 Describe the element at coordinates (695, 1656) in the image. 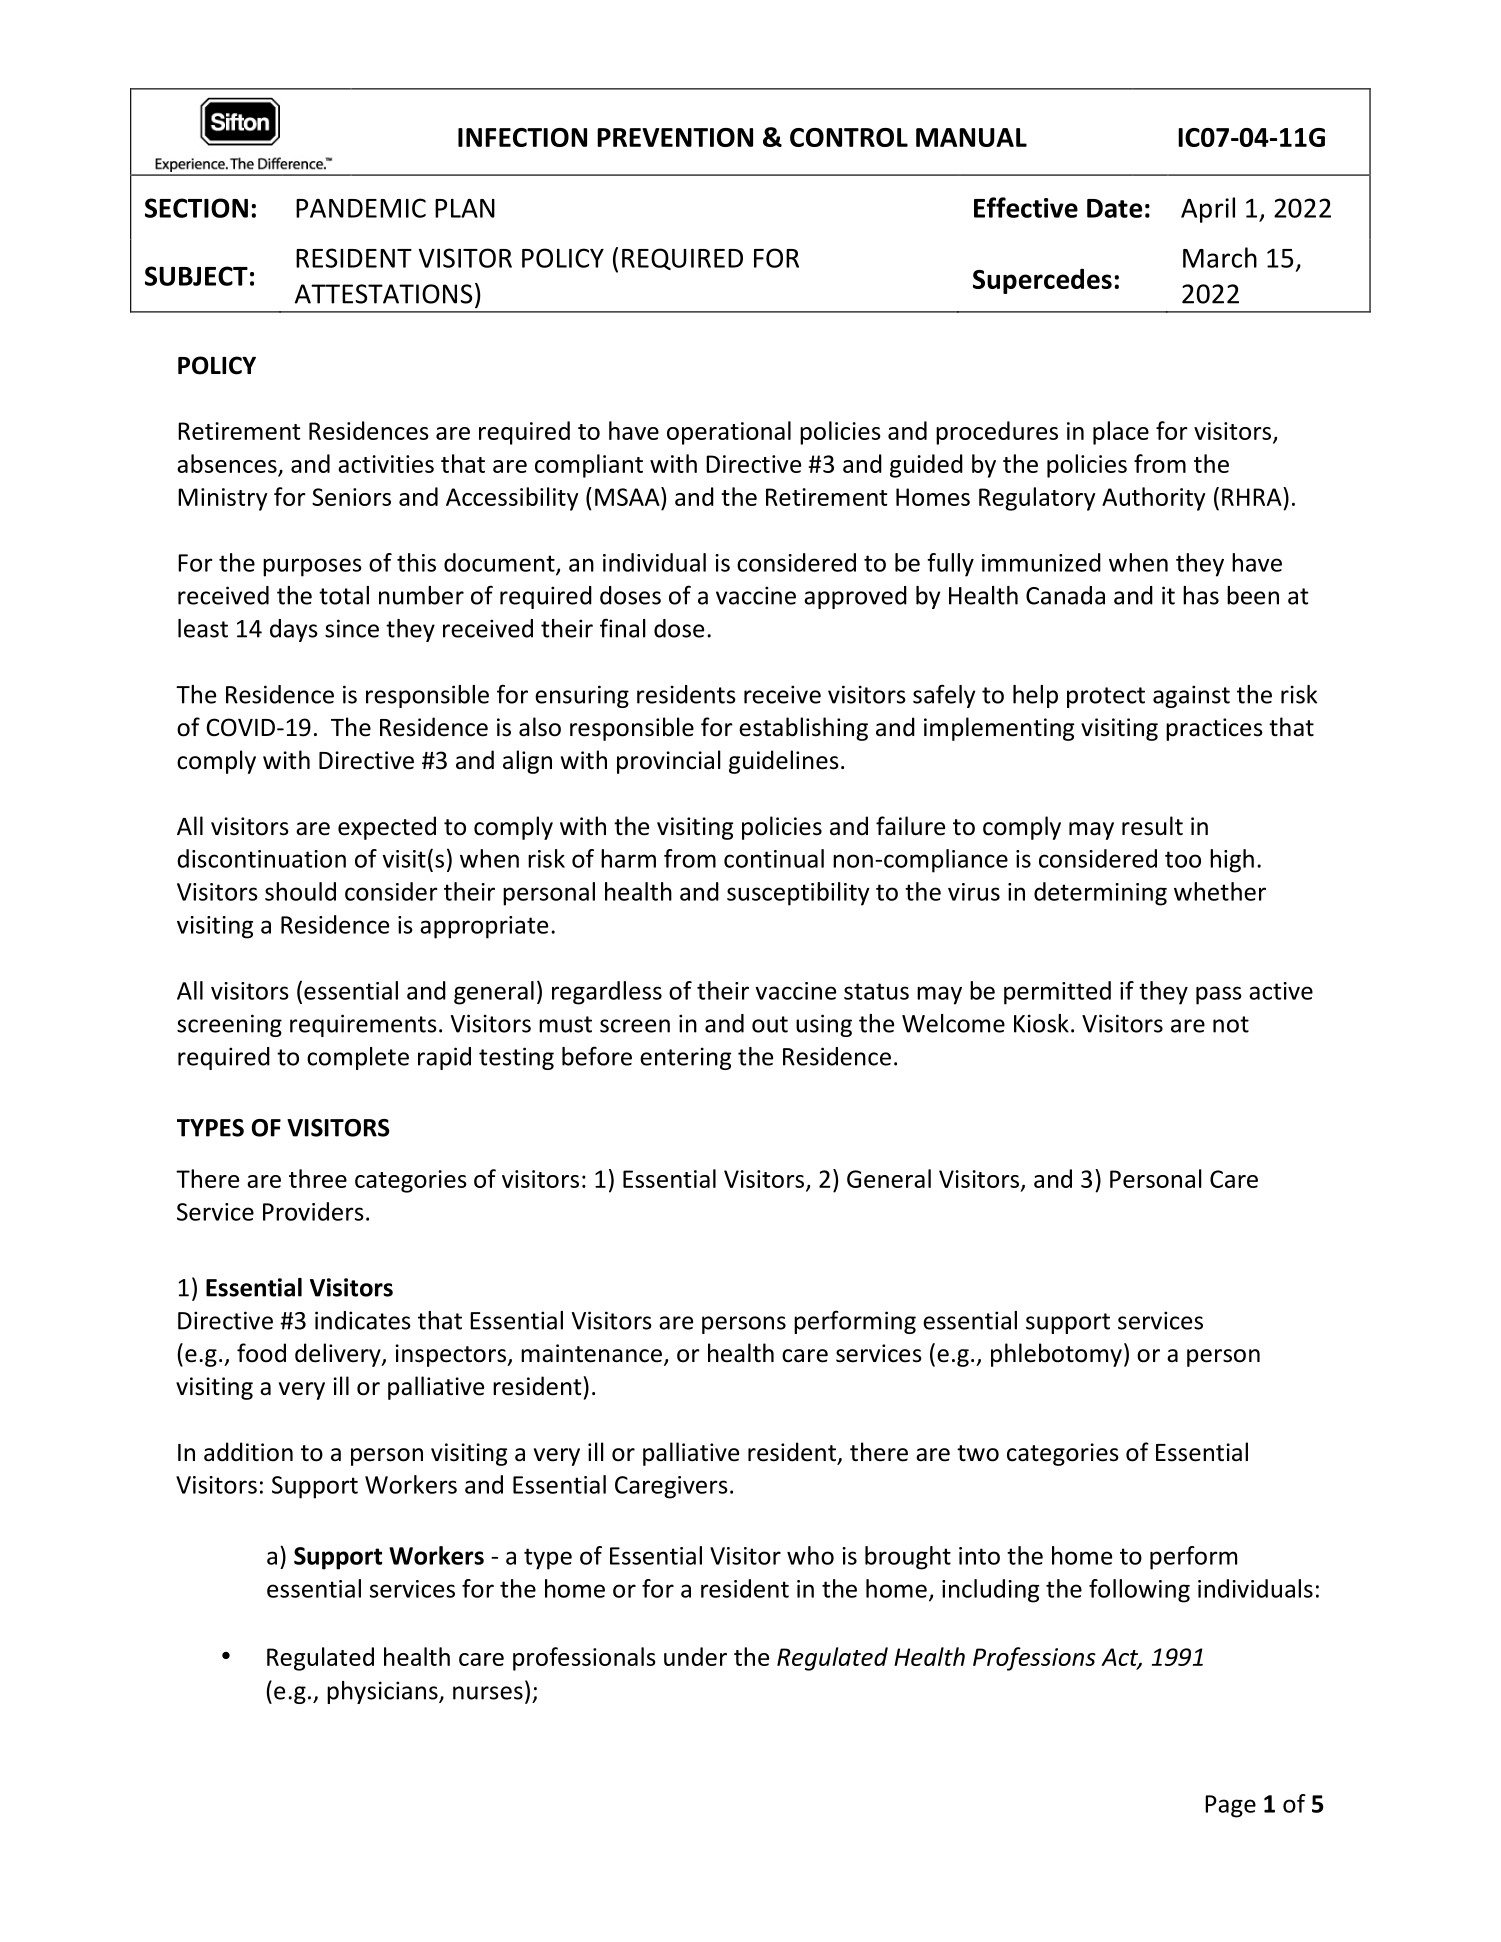

I see `under` at that location.
